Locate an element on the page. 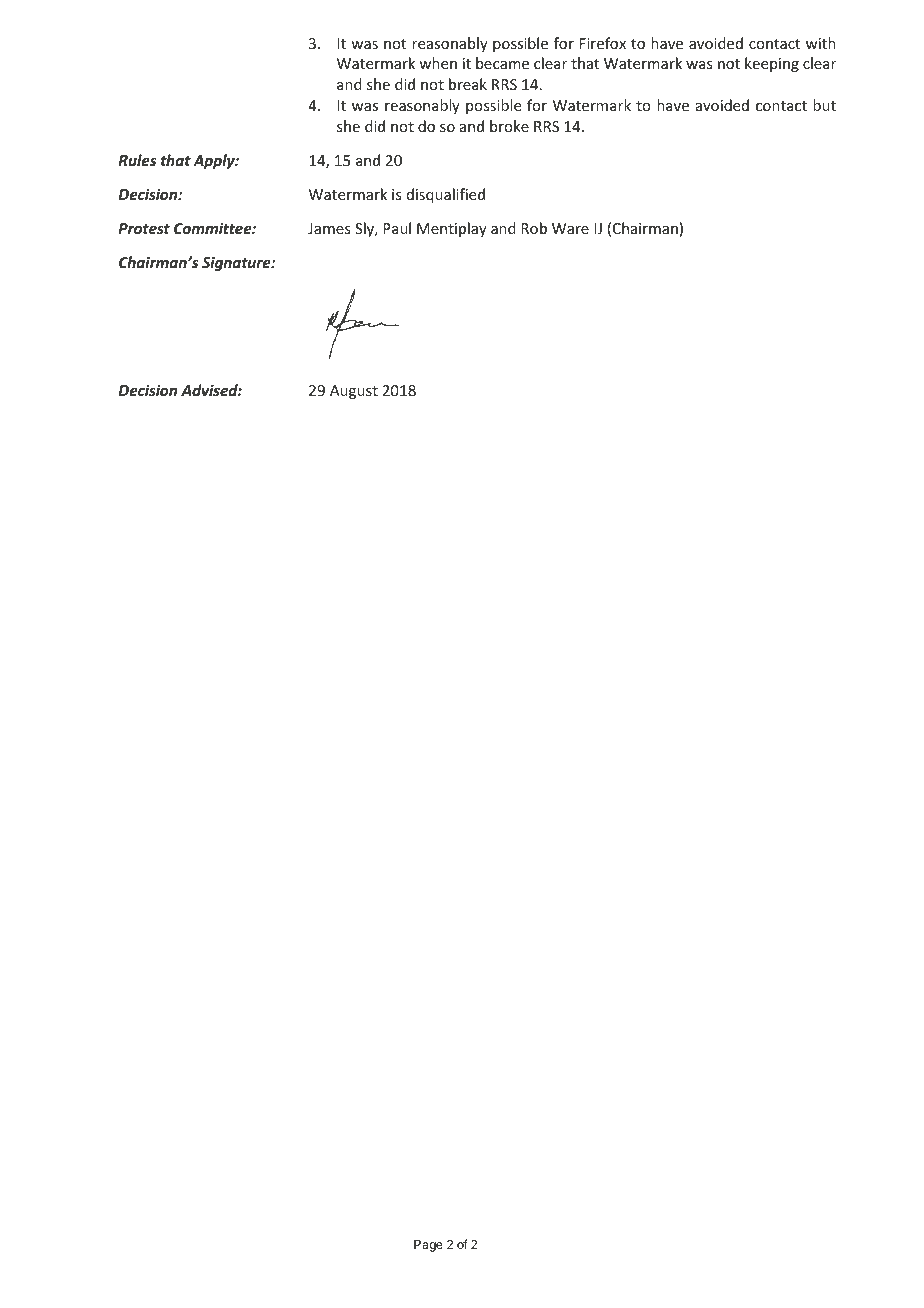 This document has width=924, height=1308. keeping is located at coordinates (772, 64).
